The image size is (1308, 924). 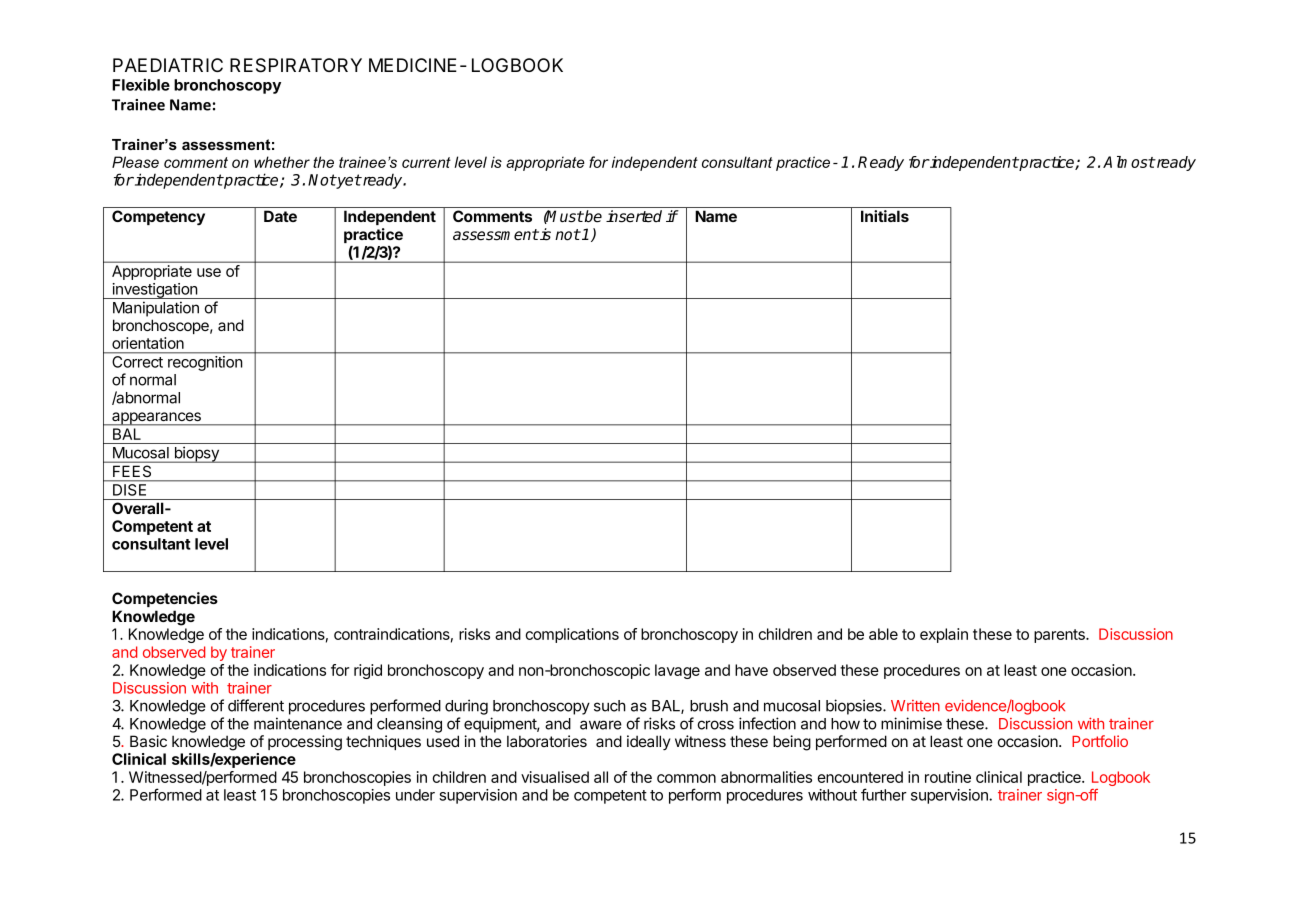 I want to click on parents, so click(x=1060, y=636).
